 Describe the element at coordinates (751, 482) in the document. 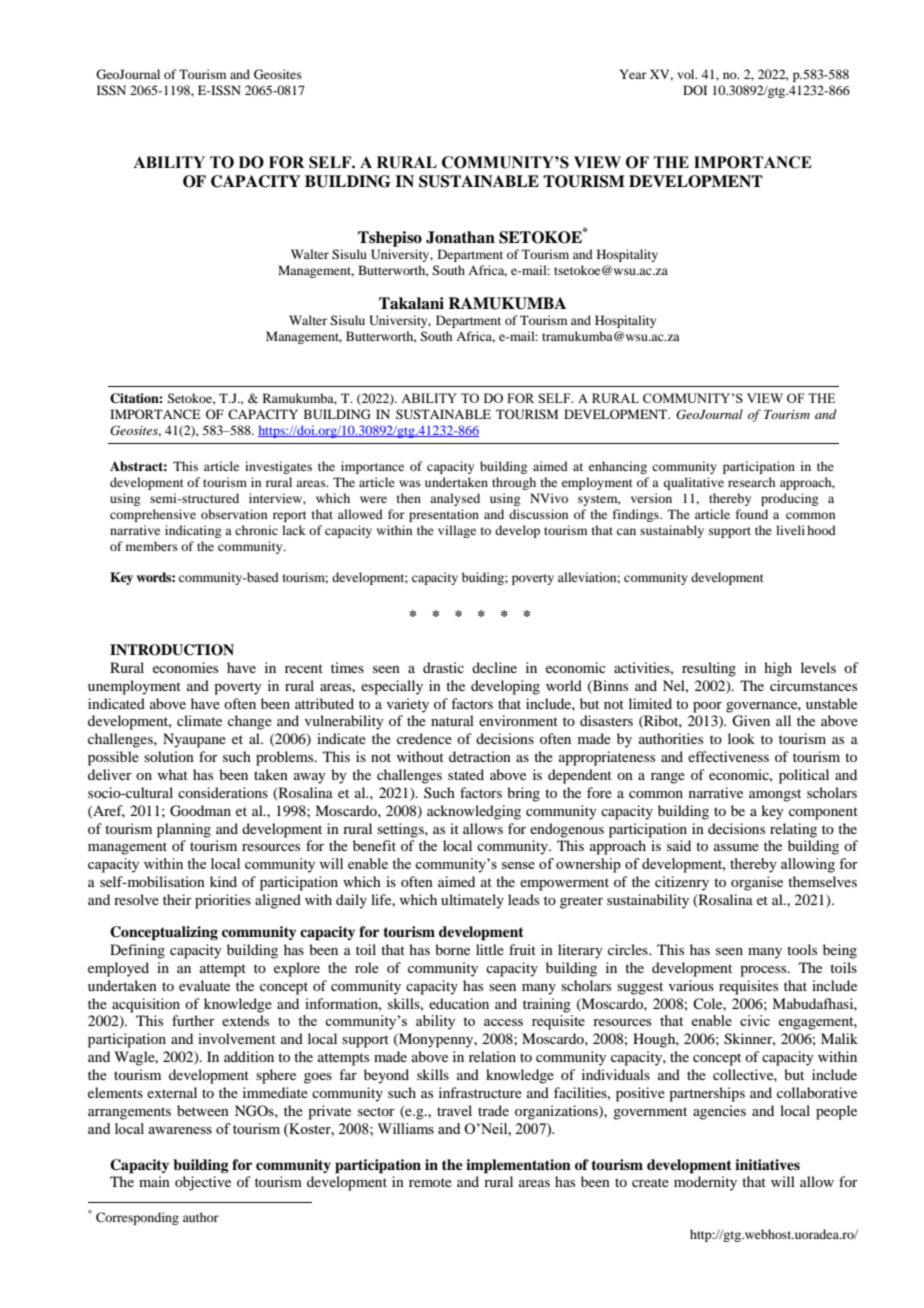

I see `research` at that location.
